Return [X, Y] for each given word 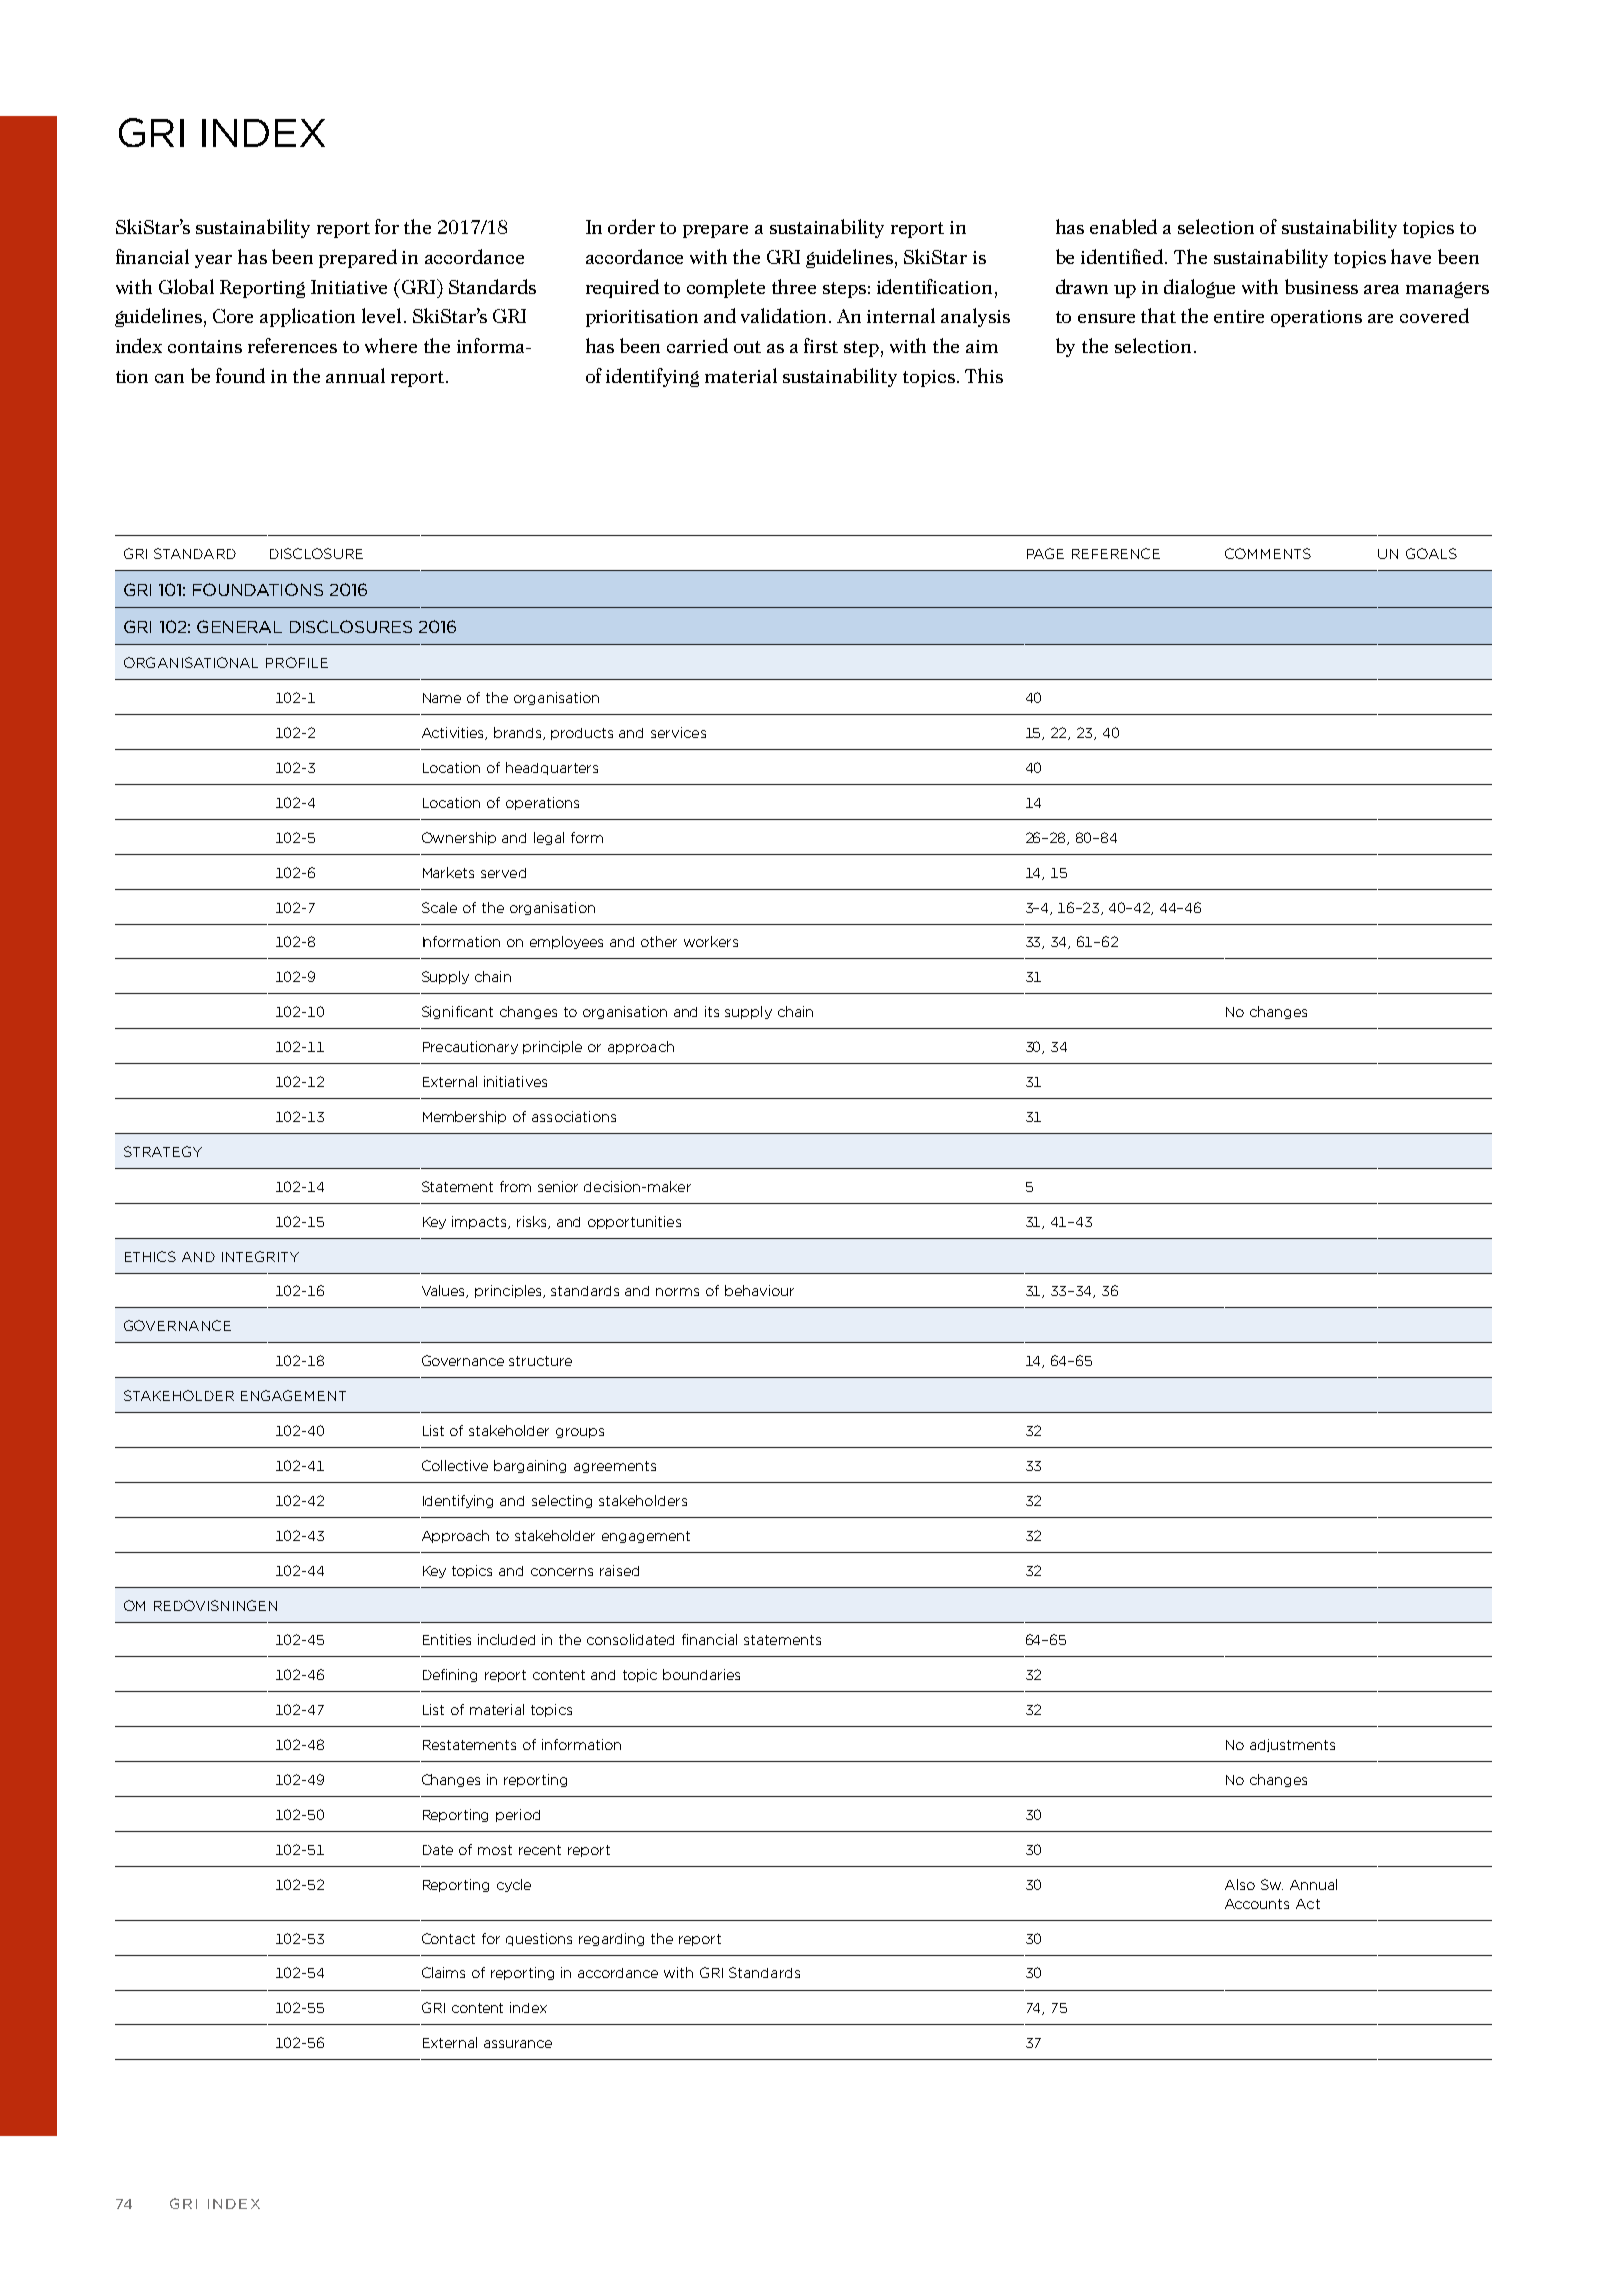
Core [233, 316]
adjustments [1292, 1745]
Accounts [1257, 1904]
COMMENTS [1268, 553]
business [1321, 286]
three [794, 286]
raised [619, 1570]
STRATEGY [163, 1151]
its [712, 1011]
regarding [611, 1939]
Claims [443, 1972]
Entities [447, 1639]
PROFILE [297, 662]
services [678, 732]
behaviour [759, 1290]
